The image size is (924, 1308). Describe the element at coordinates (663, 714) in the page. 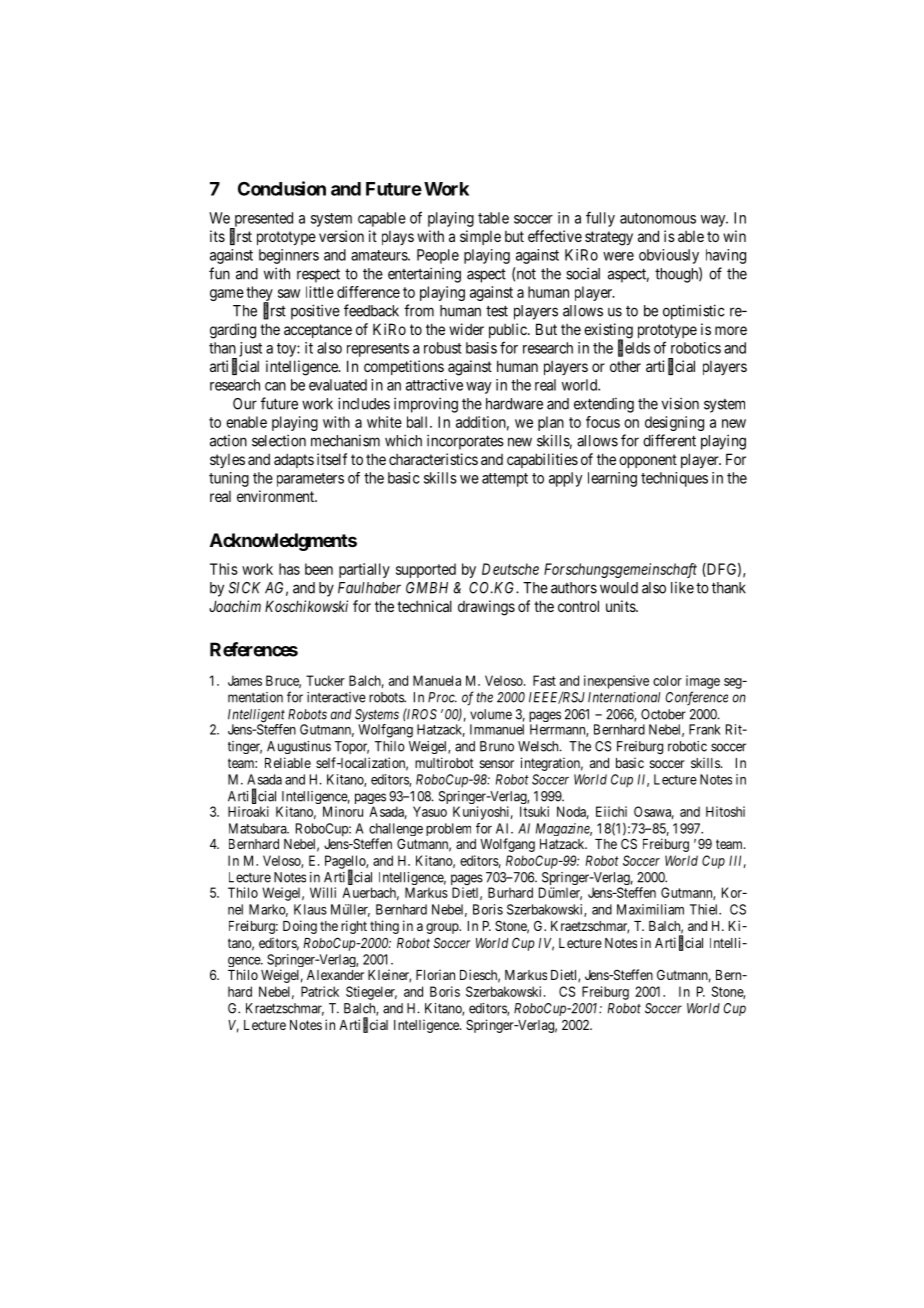

I see `October` at that location.
